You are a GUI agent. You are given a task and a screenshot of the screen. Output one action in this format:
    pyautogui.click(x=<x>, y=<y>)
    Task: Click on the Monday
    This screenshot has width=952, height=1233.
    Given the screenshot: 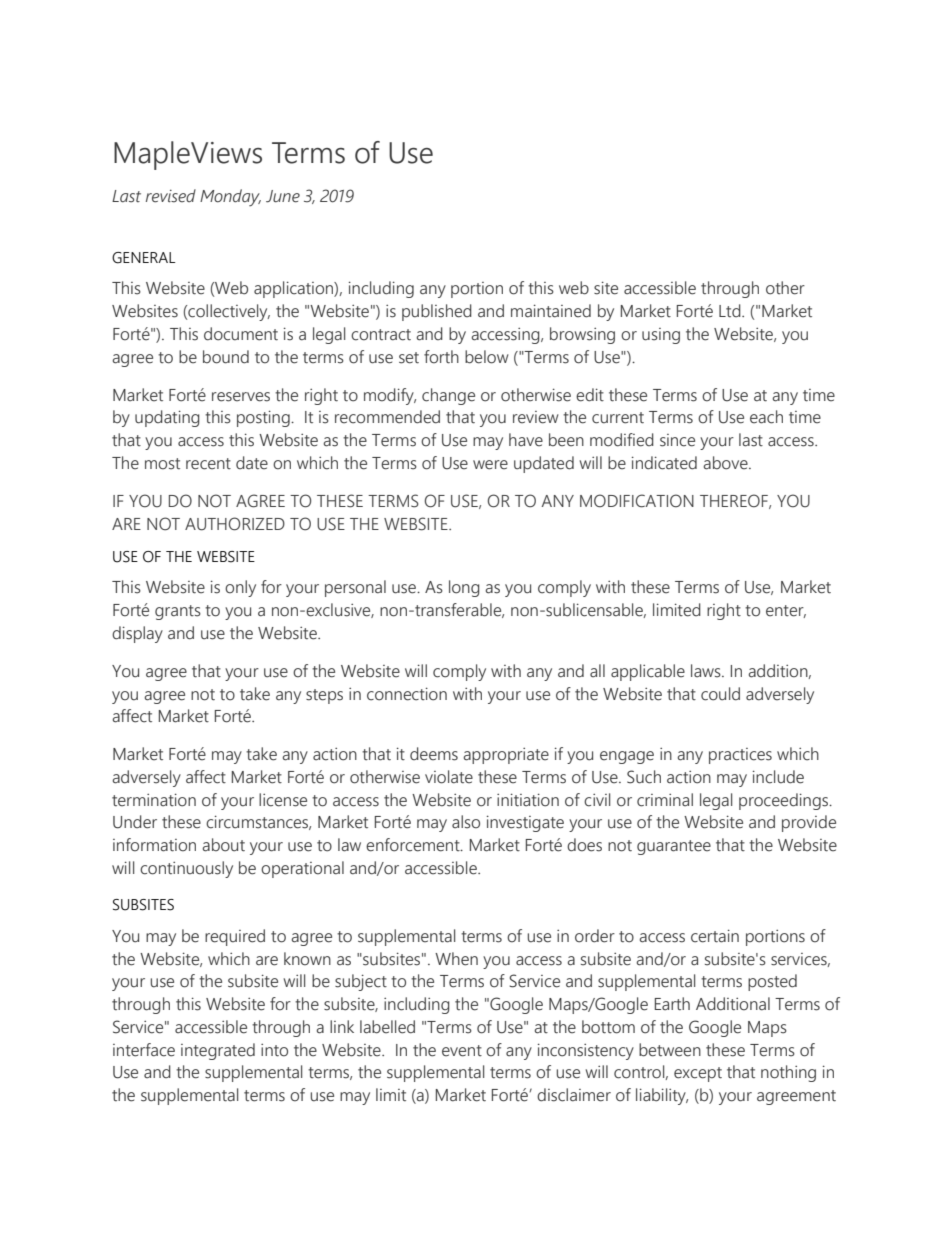 What is the action you would take?
    pyautogui.click(x=230, y=198)
